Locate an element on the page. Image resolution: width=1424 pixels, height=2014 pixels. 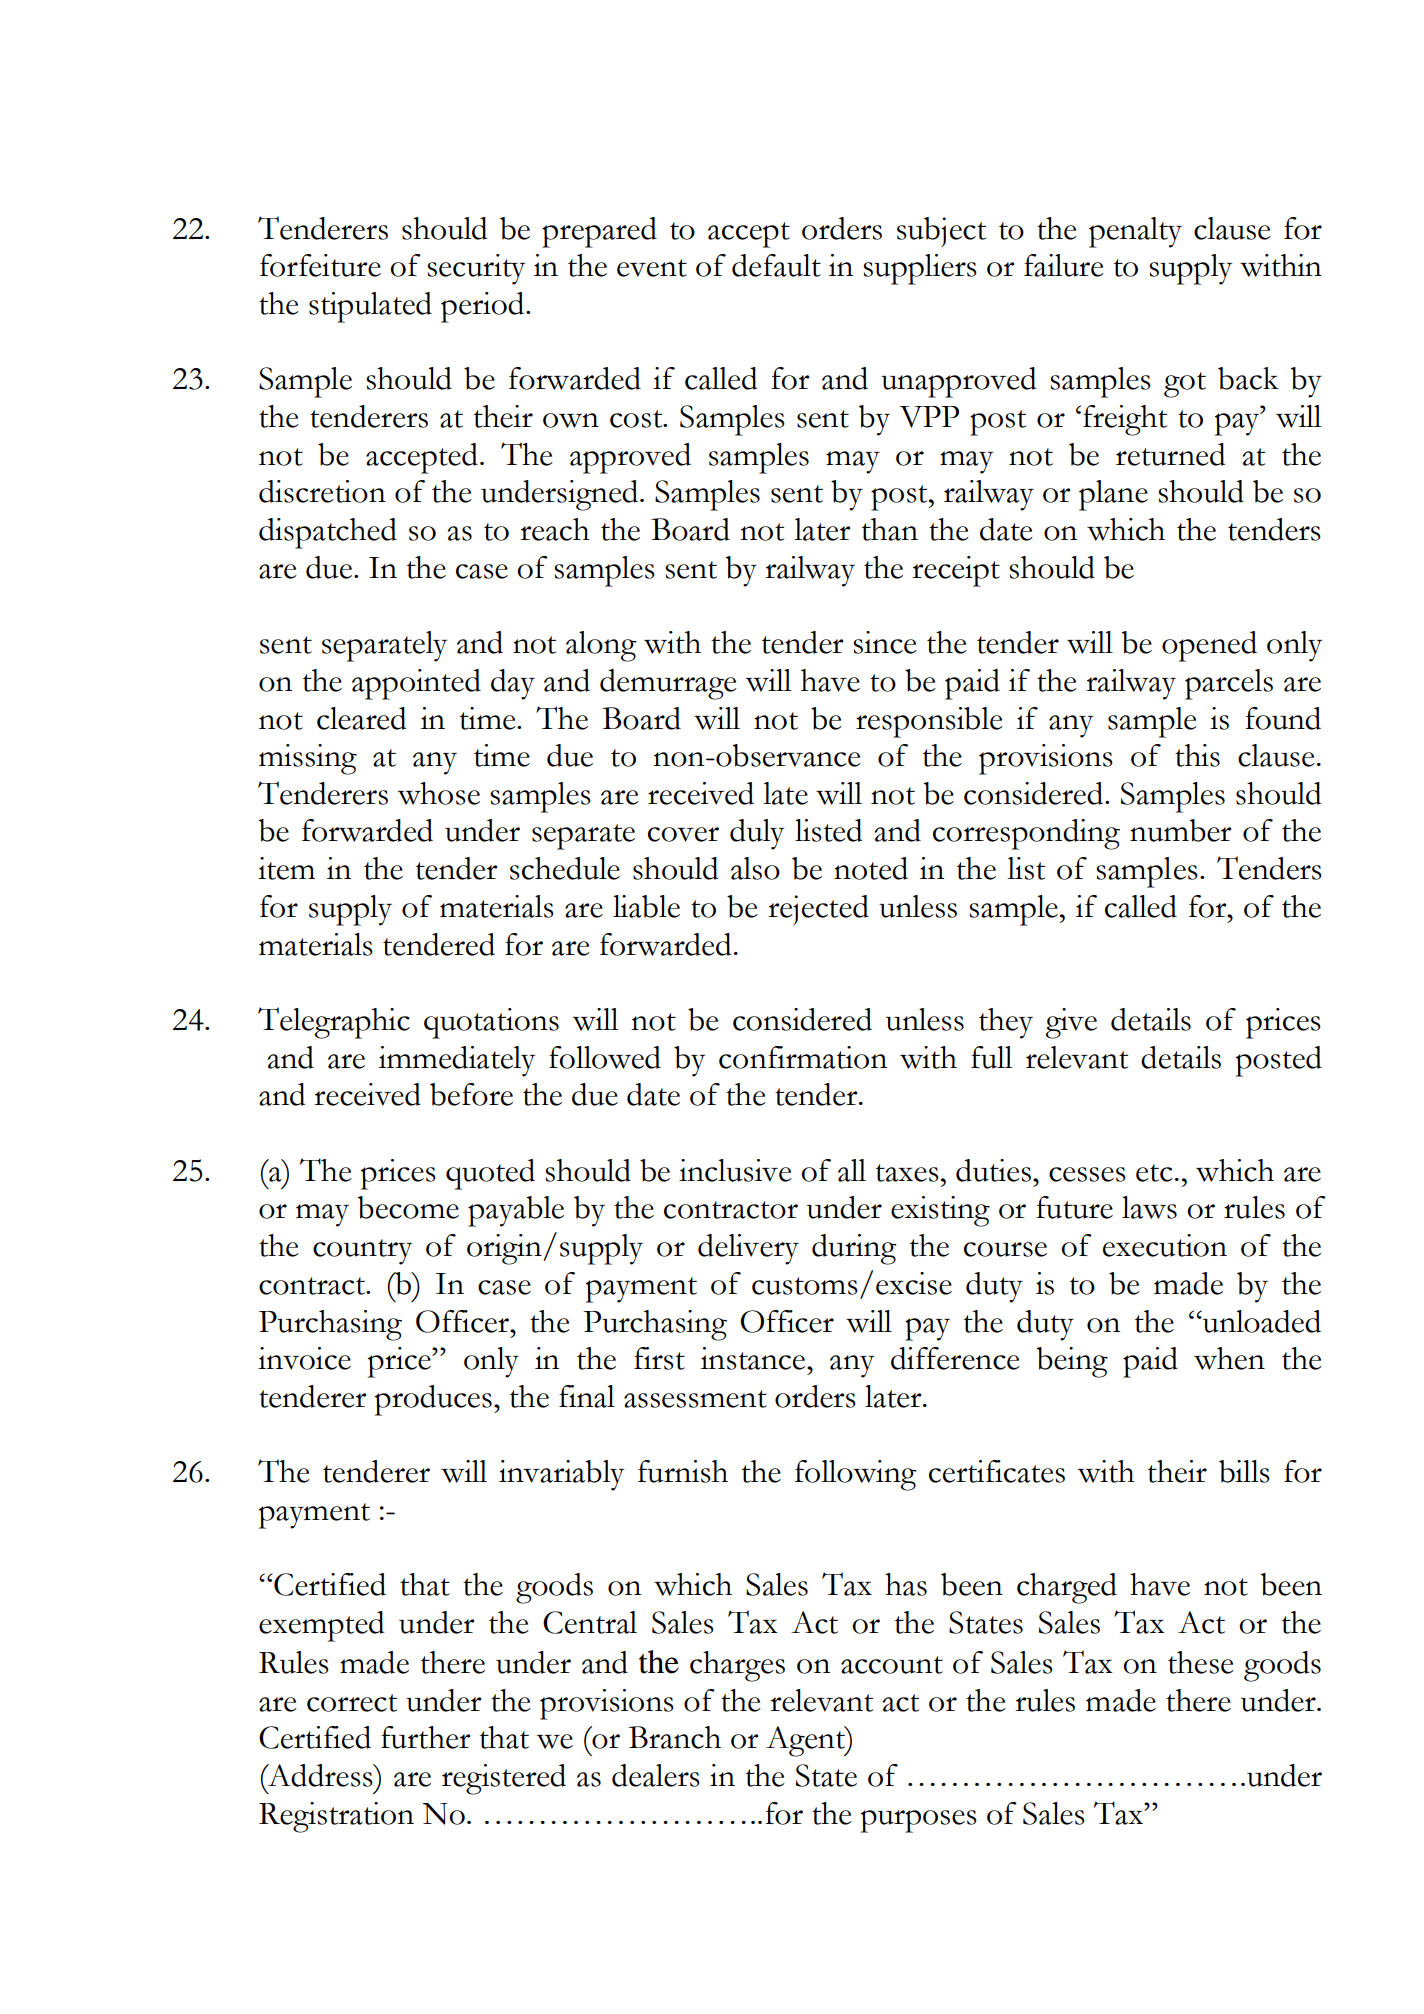
confirmation is located at coordinates (803, 1057).
